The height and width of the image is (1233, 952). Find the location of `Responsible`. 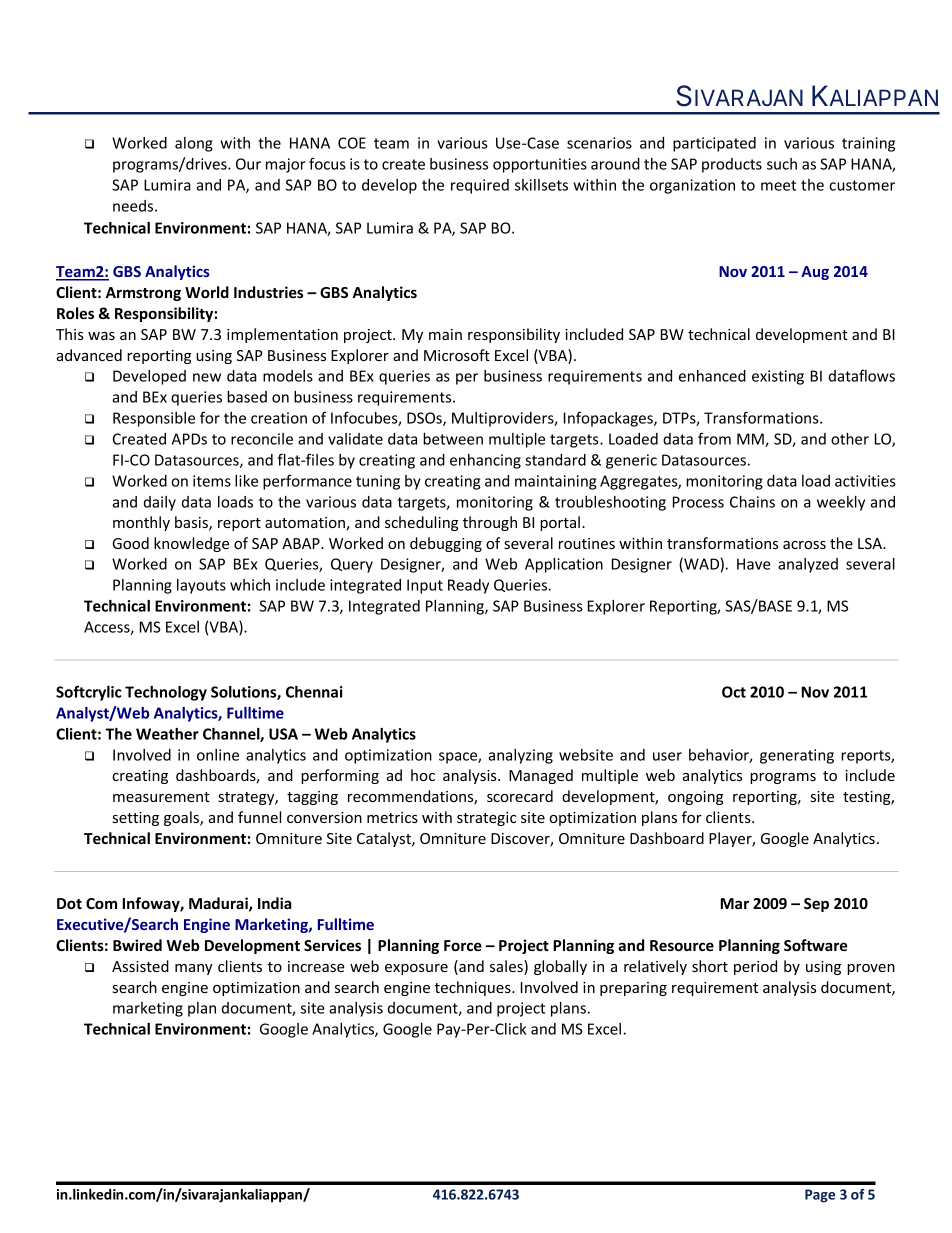

Responsible is located at coordinates (154, 419).
